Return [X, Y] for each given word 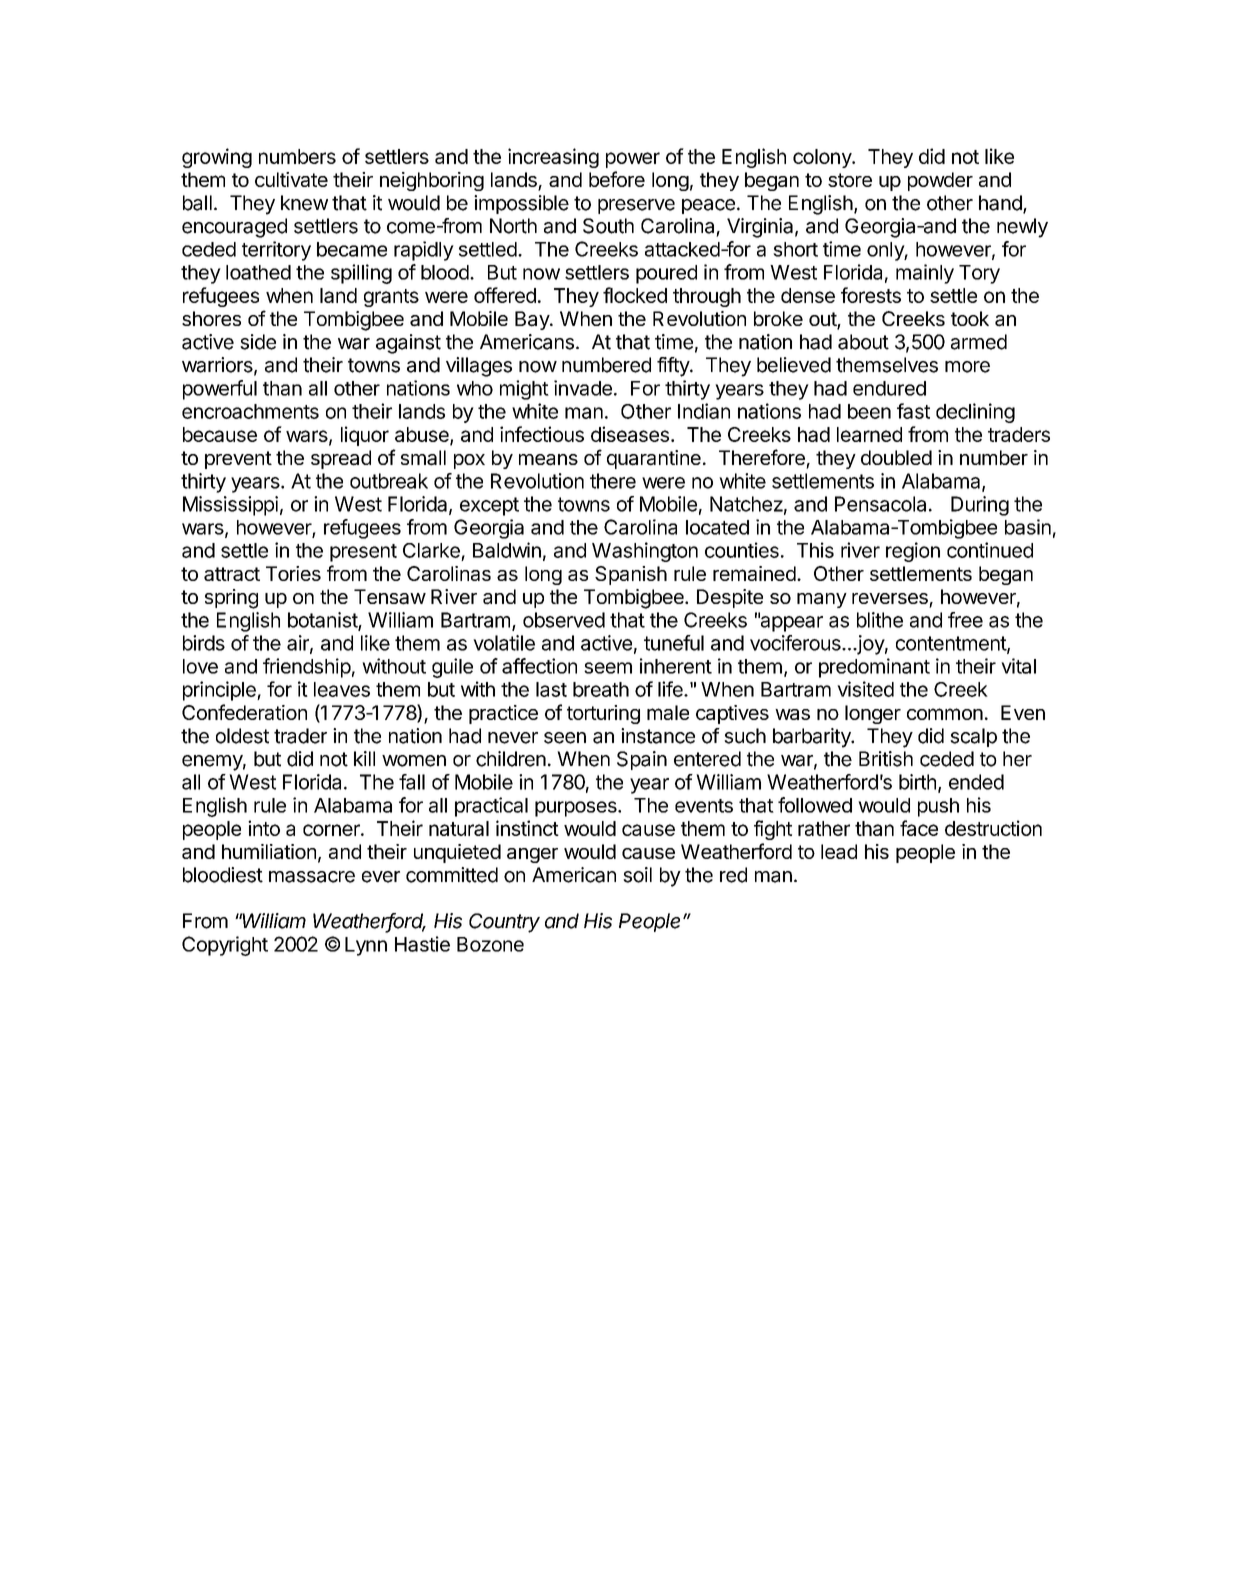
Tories [293, 573]
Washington [645, 552]
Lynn [366, 946]
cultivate [291, 179]
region [913, 552]
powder [940, 181]
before [617, 179]
